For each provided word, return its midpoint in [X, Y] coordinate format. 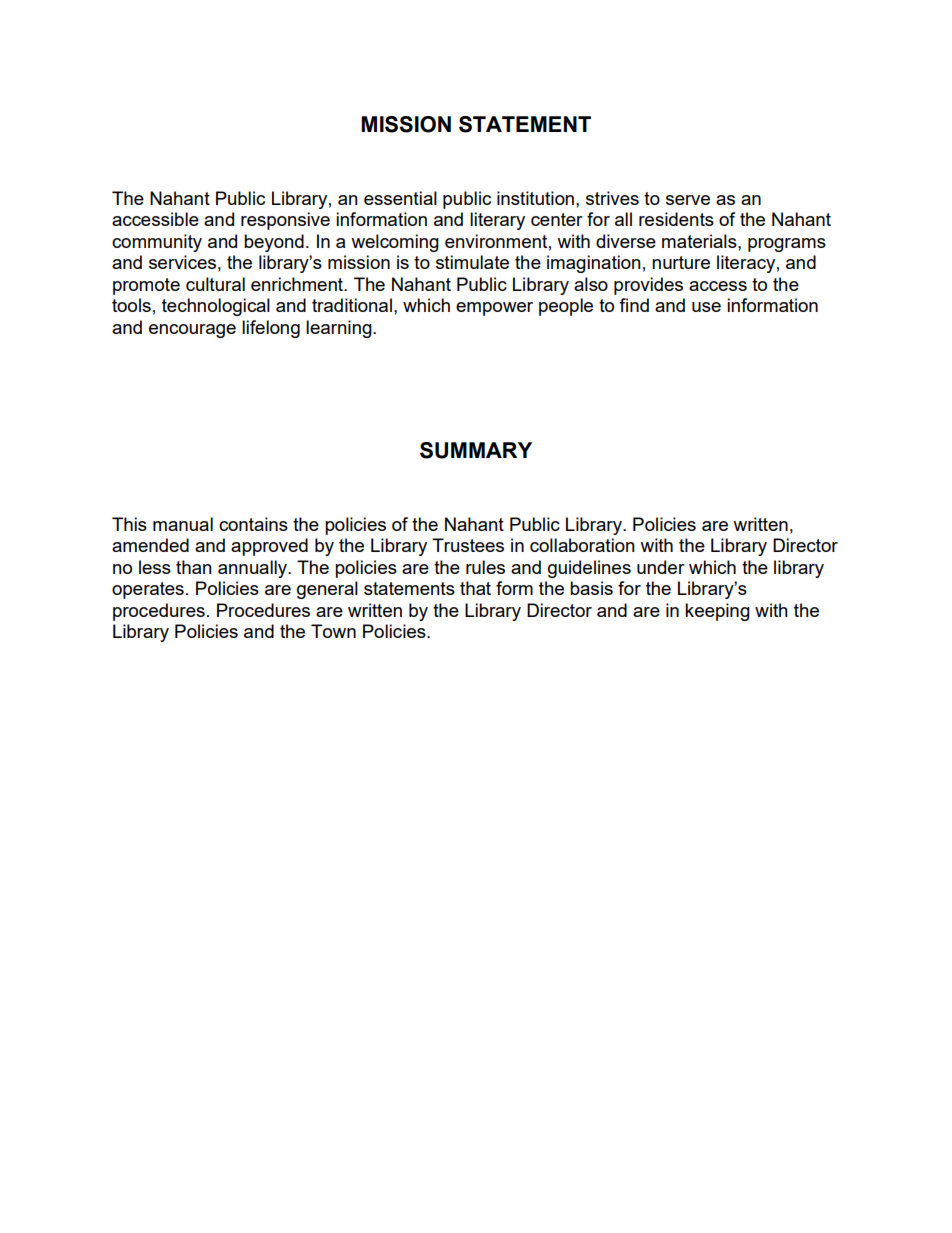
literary [497, 221]
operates [148, 590]
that [475, 588]
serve [688, 200]
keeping [717, 612]
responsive [285, 221]
